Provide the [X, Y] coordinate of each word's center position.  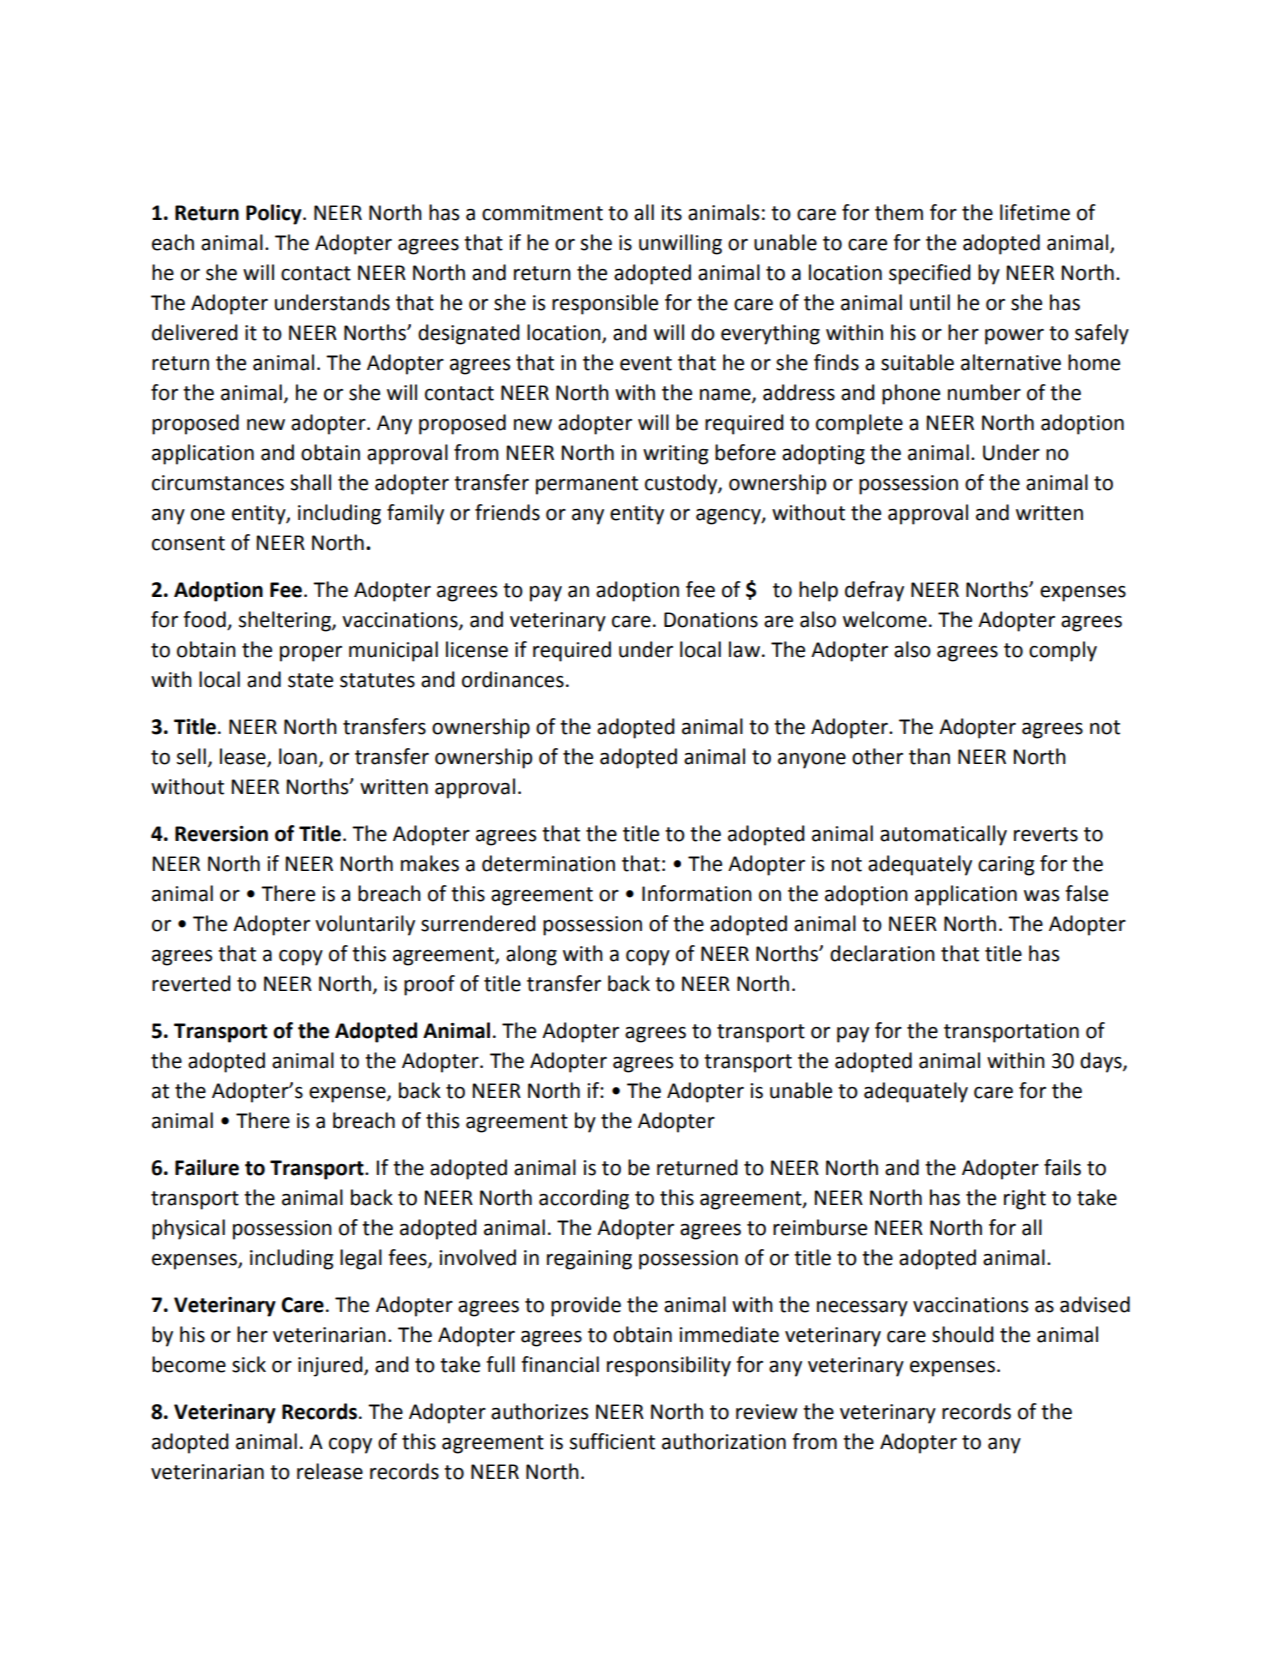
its [671, 213]
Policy [275, 214]
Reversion [221, 834]
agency [729, 517]
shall [311, 482]
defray [874, 591]
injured [331, 1366]
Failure [207, 1167]
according [584, 1199]
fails [1062, 1167]
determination [548, 863]
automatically [943, 835]
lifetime [1035, 212]
